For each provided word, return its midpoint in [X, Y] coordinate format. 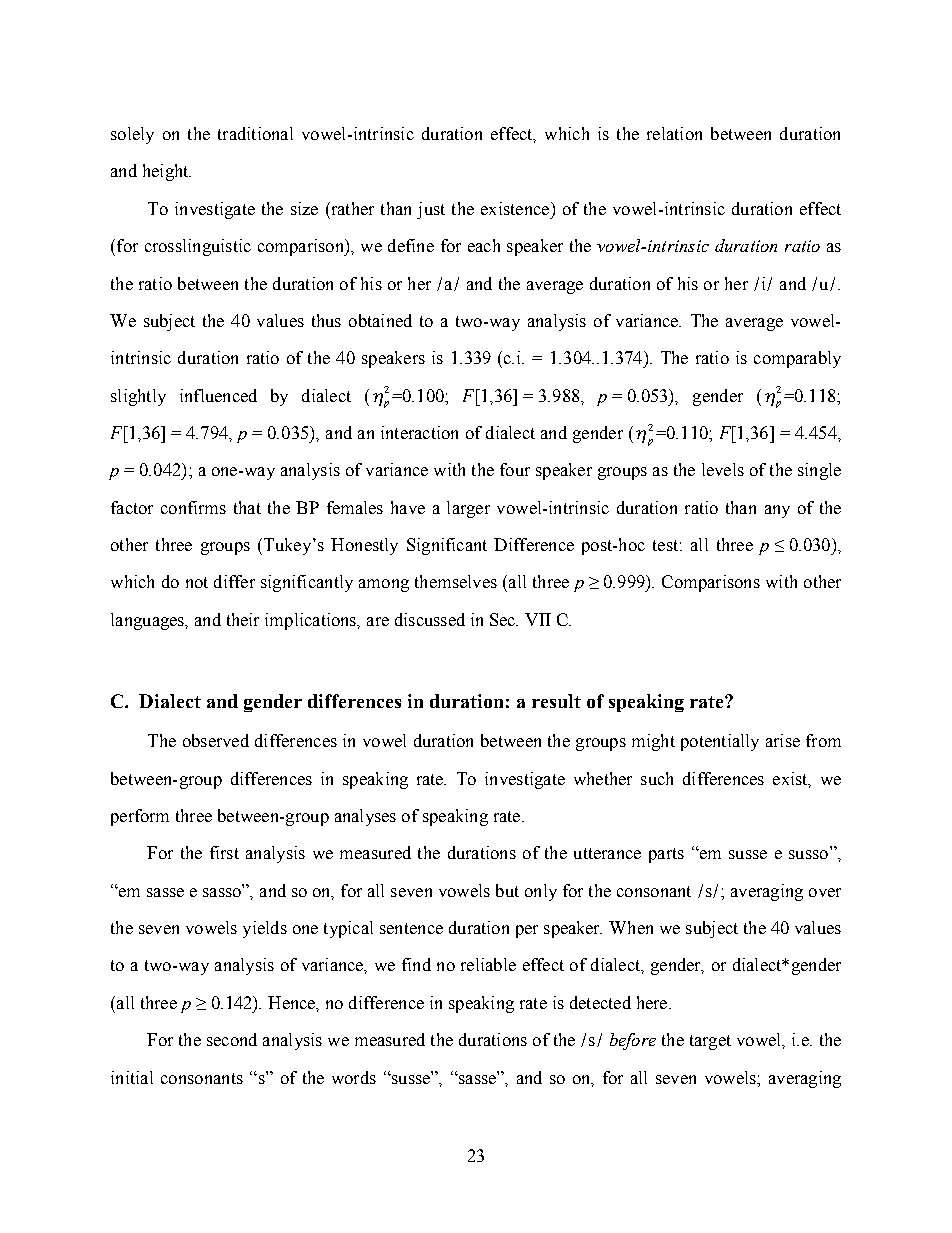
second [232, 1039]
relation [674, 133]
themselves [456, 581]
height [167, 172]
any [777, 511]
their [243, 619]
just [431, 210]
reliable [488, 964]
